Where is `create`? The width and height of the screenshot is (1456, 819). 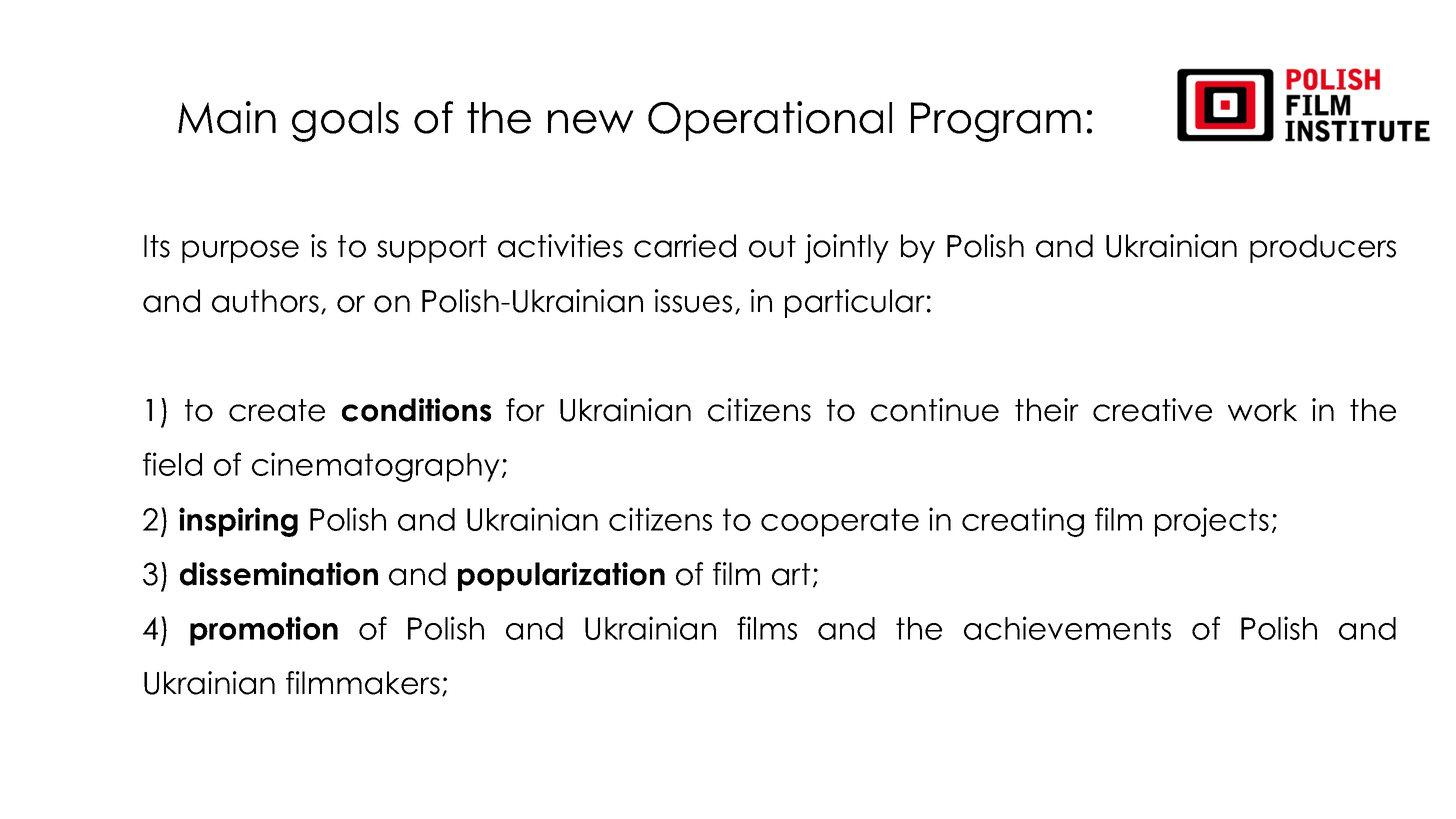 create is located at coordinates (277, 410).
